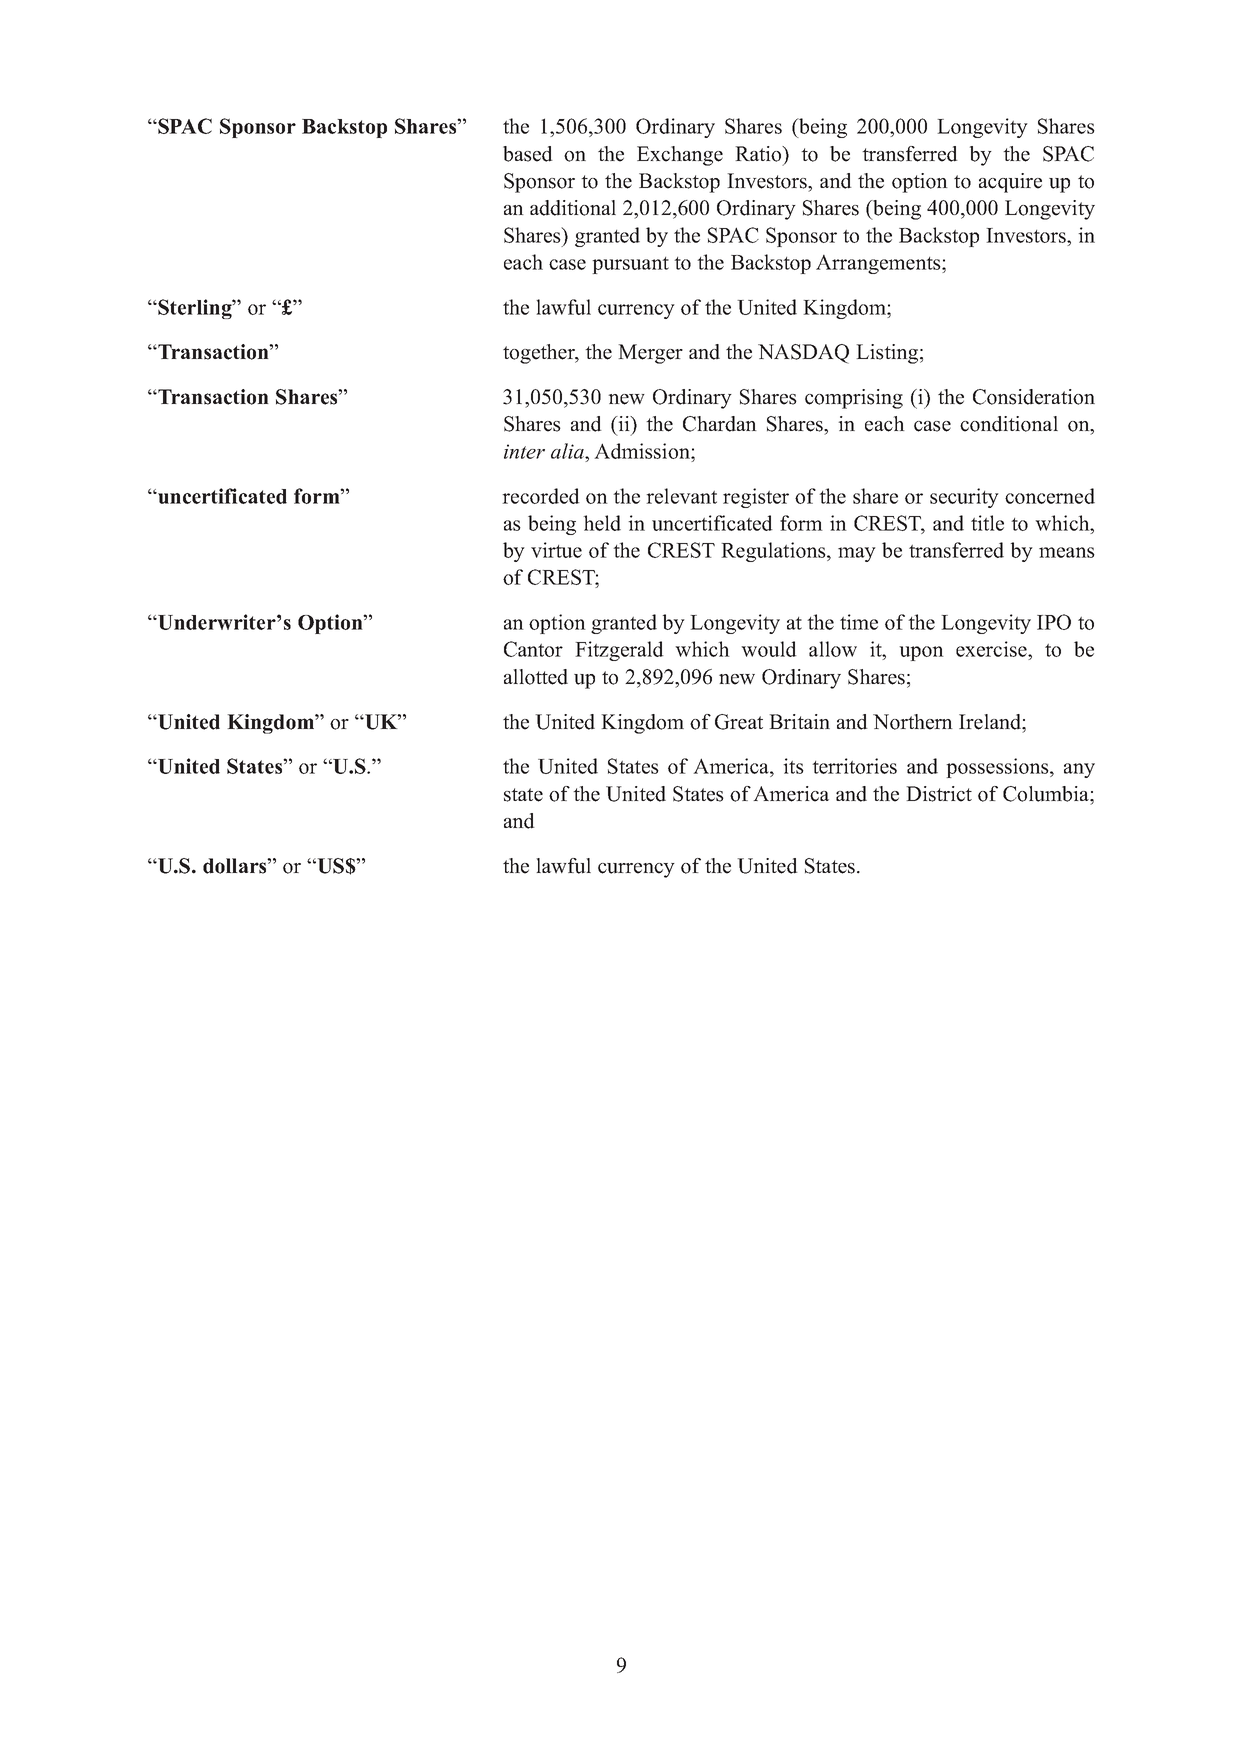 The height and width of the page is (1758, 1243). Describe the element at coordinates (887, 354) in the page. I see `Listing` at that location.
